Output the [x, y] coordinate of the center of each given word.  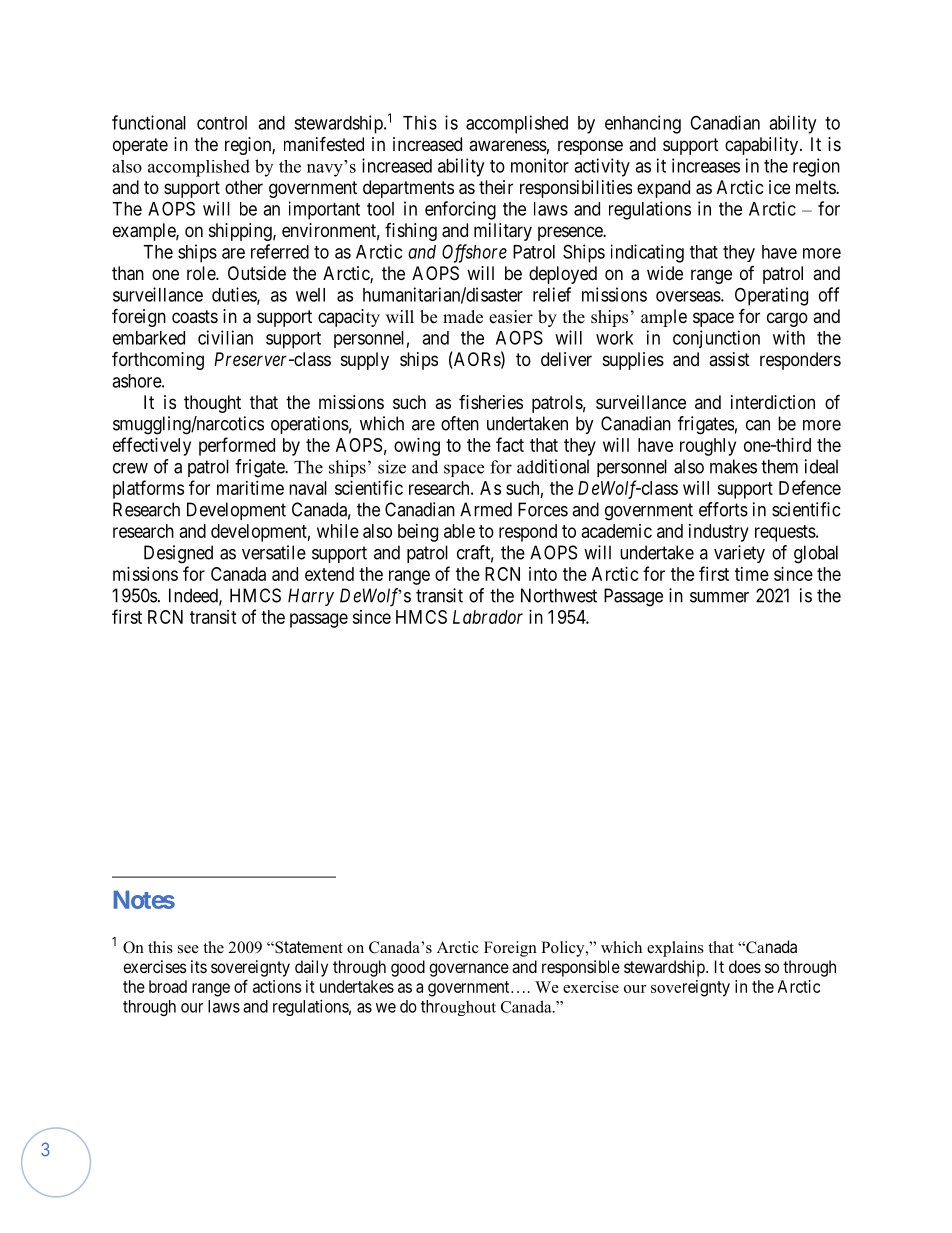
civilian [225, 337]
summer [719, 597]
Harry [311, 597]
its [199, 966]
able [459, 531]
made [463, 317]
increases [706, 165]
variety [739, 554]
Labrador [488, 617]
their [496, 187]
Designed [178, 554]
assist [729, 359]
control [222, 123]
